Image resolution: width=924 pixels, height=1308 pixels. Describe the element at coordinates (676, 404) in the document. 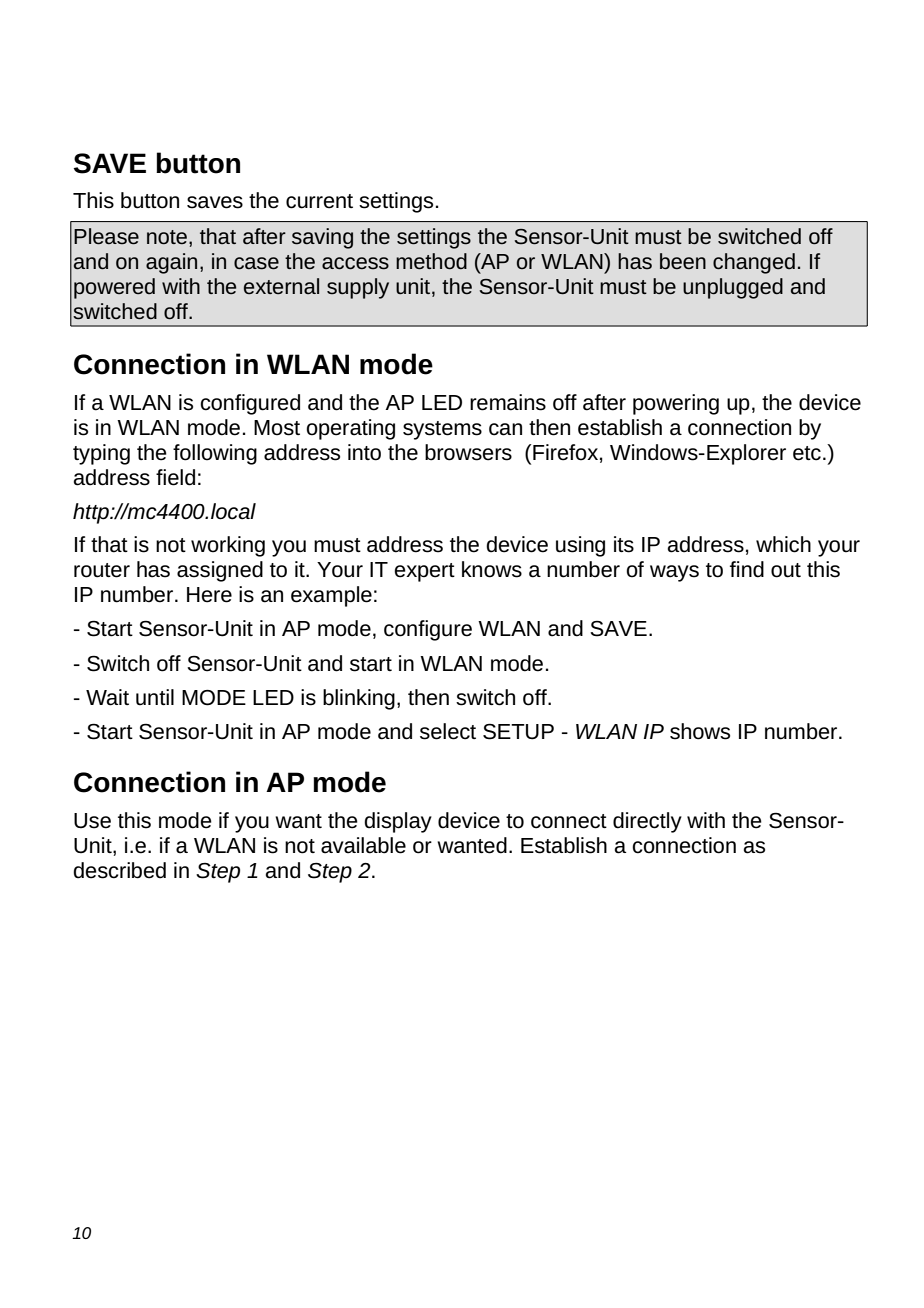

I see `powering` at that location.
